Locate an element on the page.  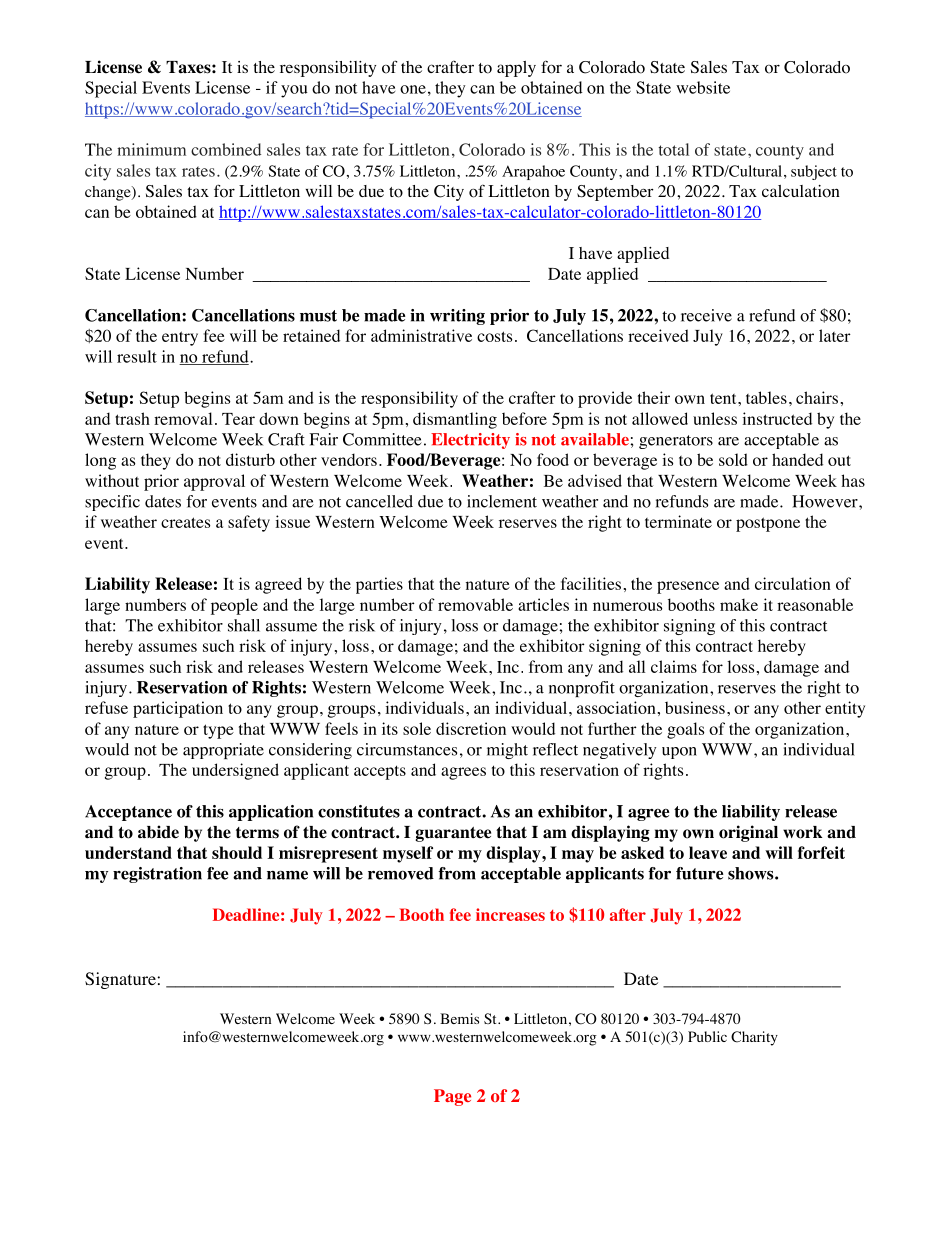
website is located at coordinates (703, 87).
